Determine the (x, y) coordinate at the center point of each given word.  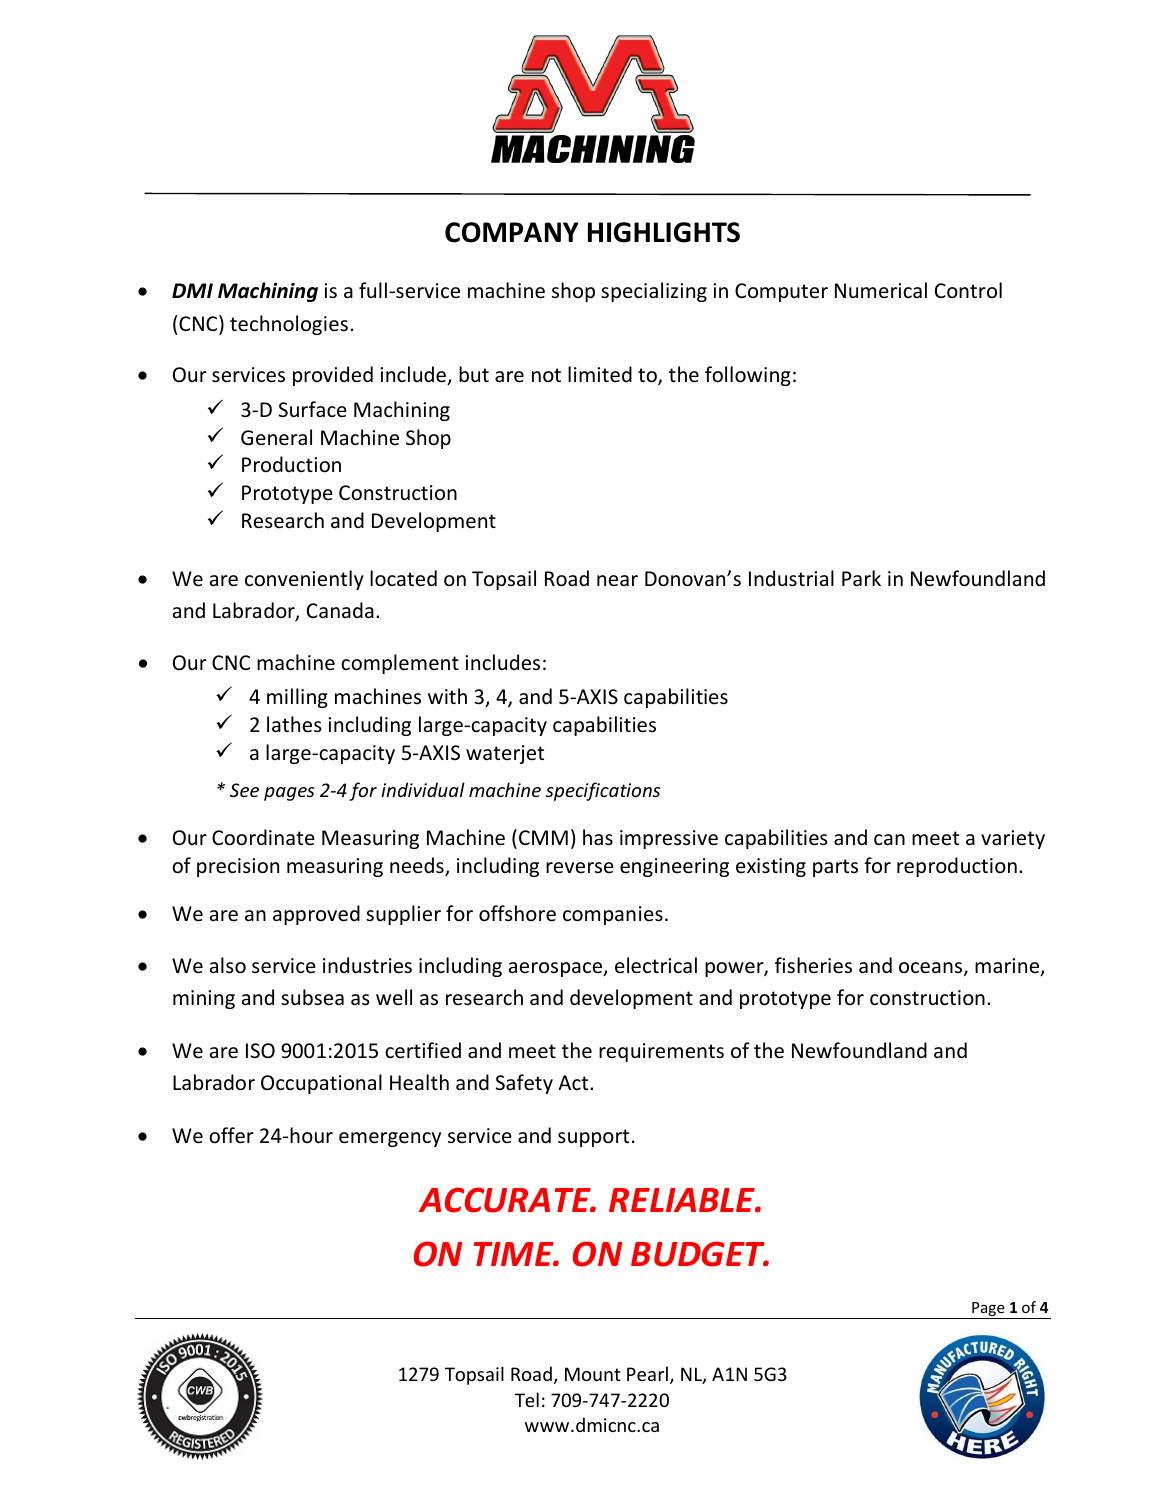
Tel (527, 1399)
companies (613, 915)
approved (316, 915)
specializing (654, 292)
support (593, 1138)
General (276, 437)
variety (1013, 839)
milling (297, 698)
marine (1008, 967)
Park (861, 578)
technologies (289, 325)
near (617, 581)
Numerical (881, 290)
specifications (603, 791)
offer (231, 1135)
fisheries (813, 965)
